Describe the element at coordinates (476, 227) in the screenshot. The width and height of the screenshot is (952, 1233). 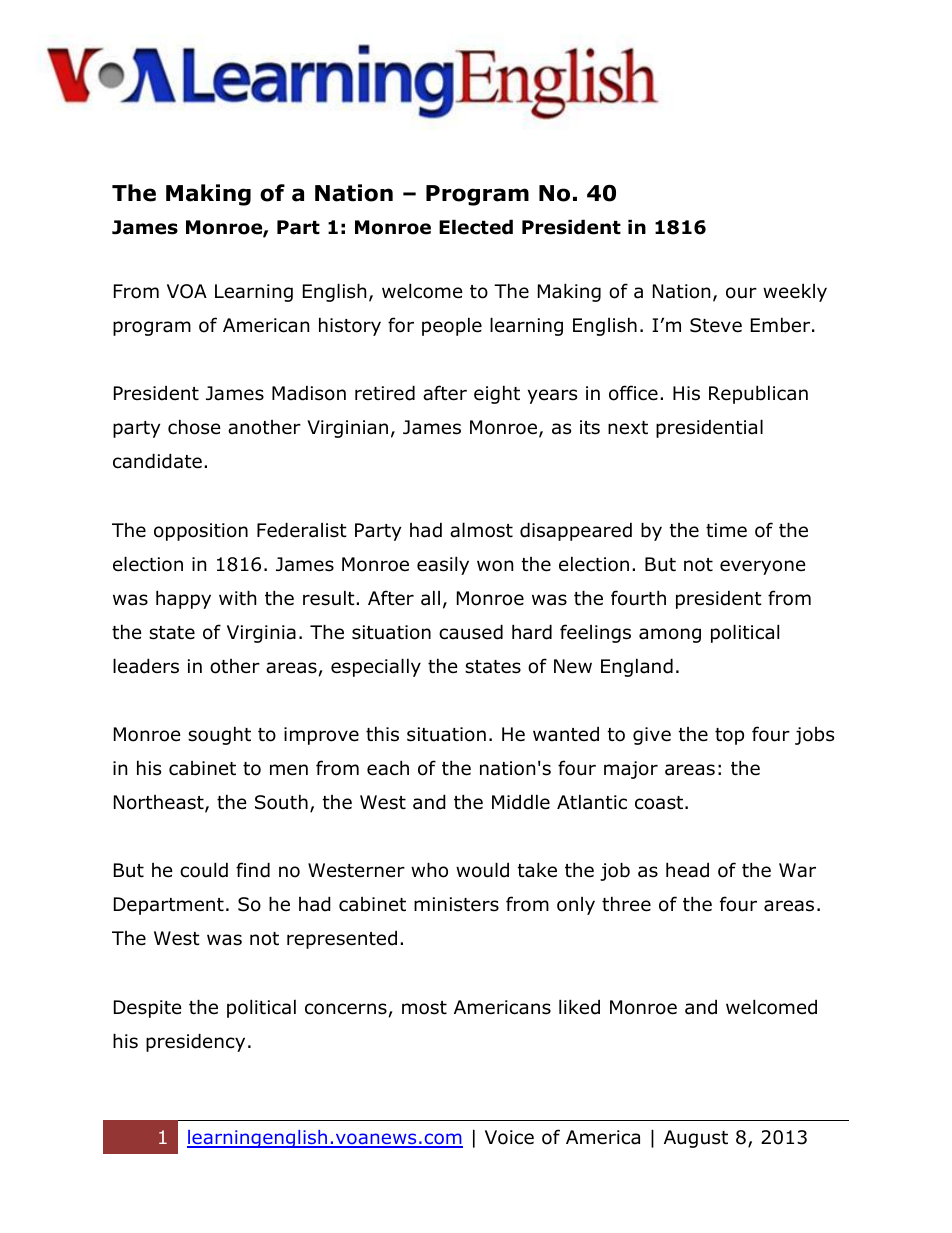
I see `Elected` at that location.
